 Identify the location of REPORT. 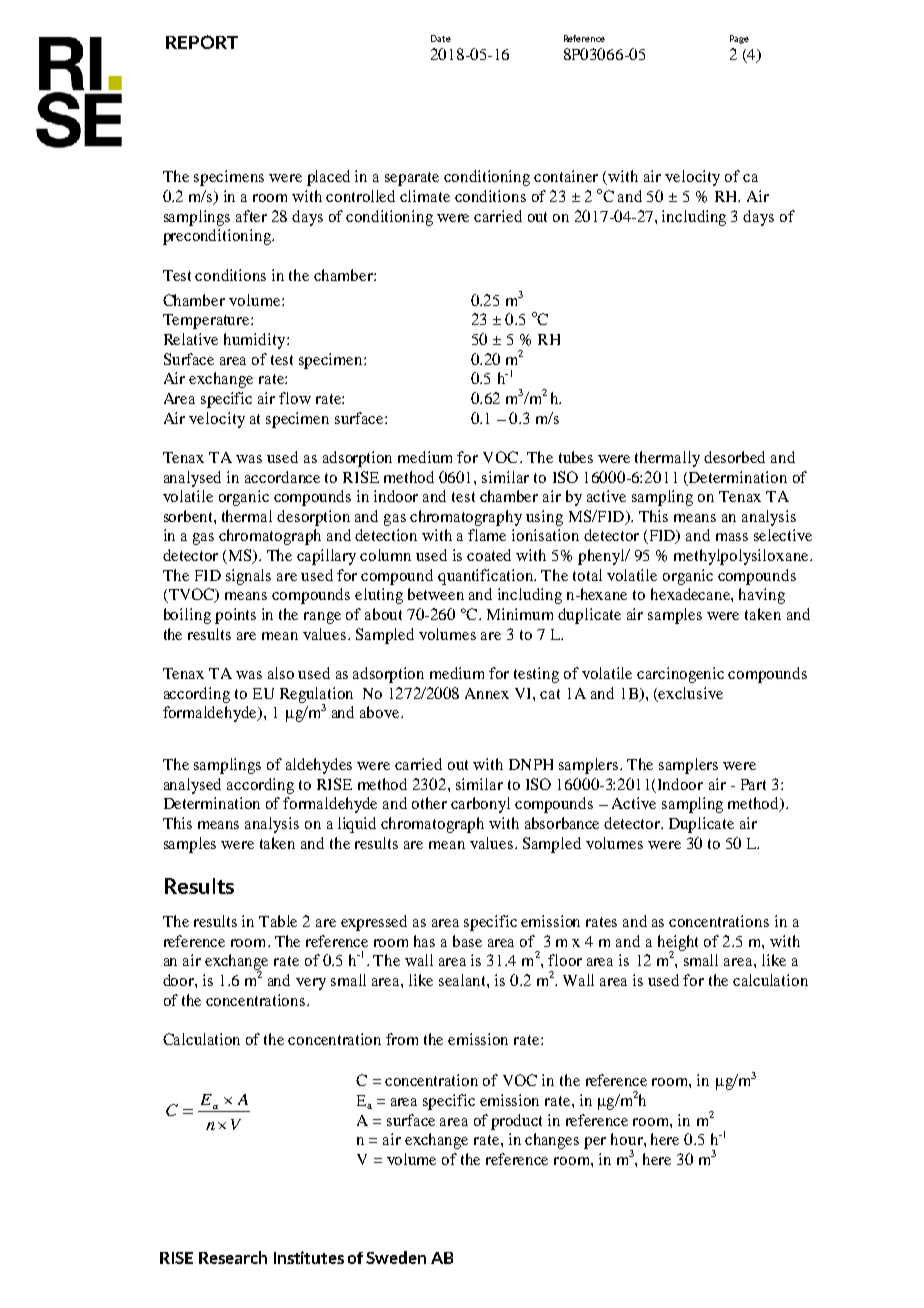
(202, 42).
